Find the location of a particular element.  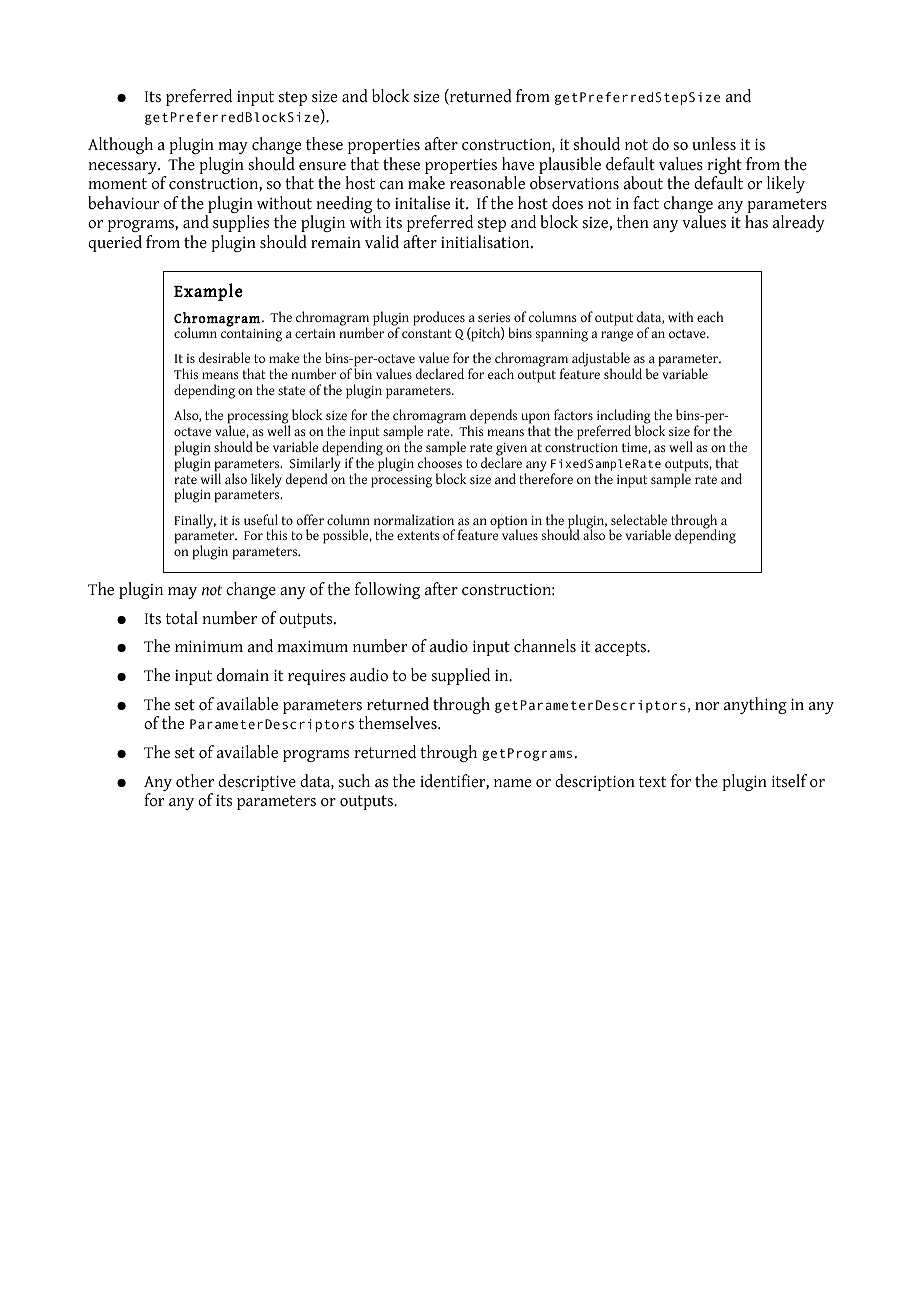

necessary is located at coordinates (123, 168).
